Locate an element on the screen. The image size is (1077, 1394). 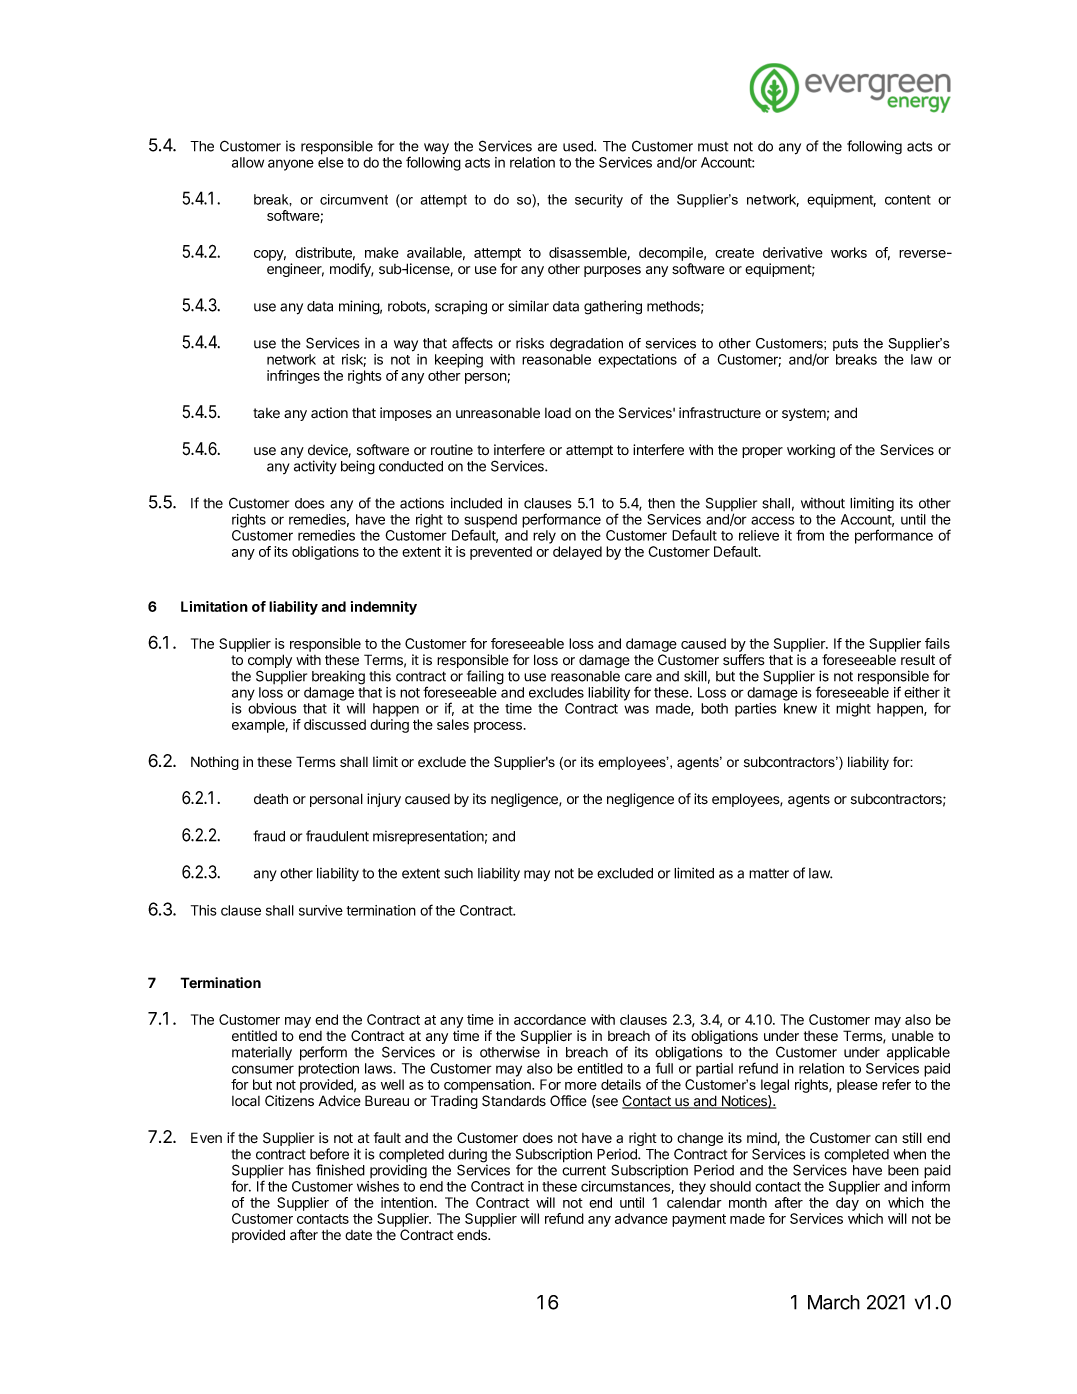
date is located at coordinates (358, 1235).
